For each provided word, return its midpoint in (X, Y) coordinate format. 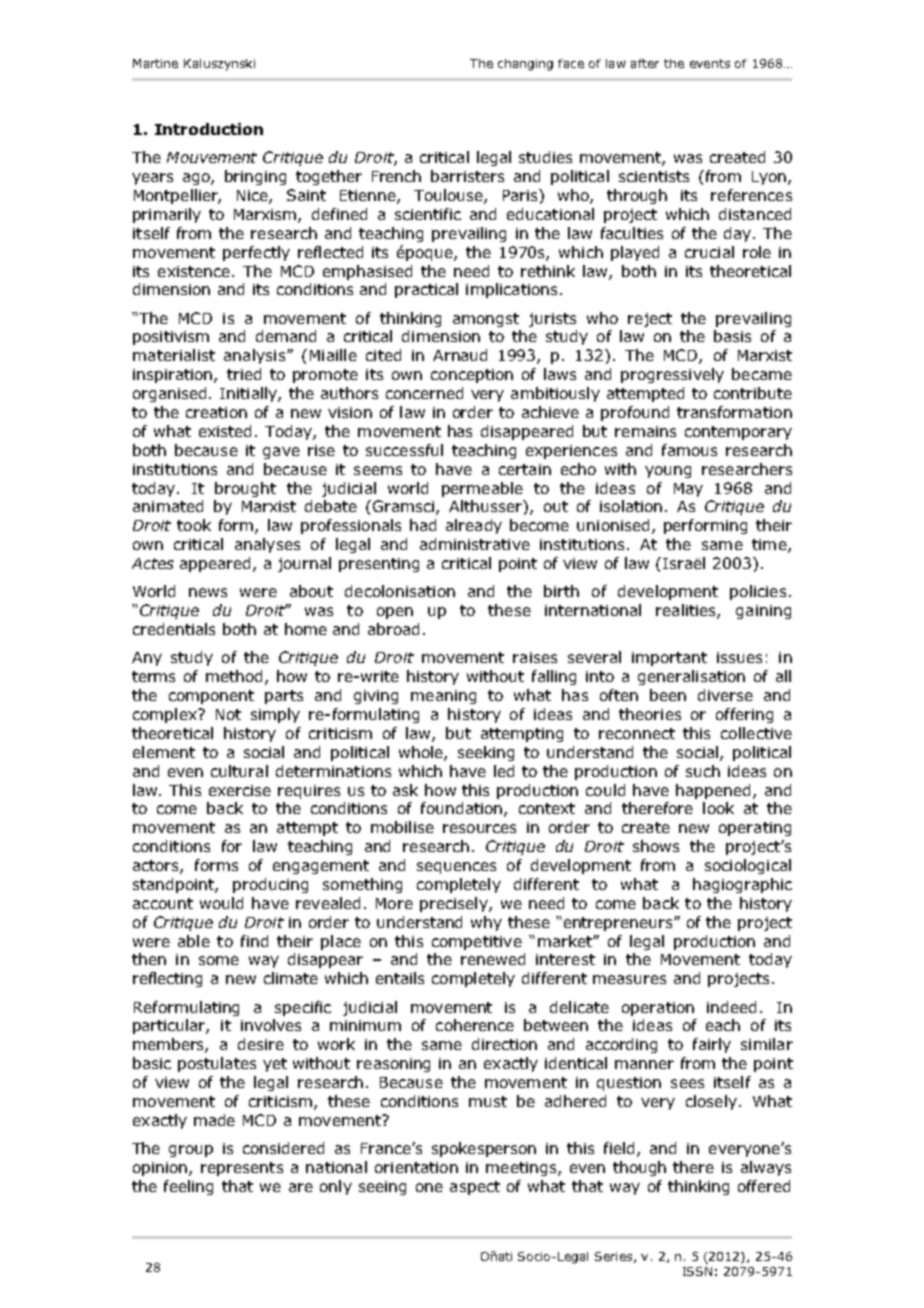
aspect (475, 1188)
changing (525, 65)
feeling (188, 1187)
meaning (443, 697)
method (236, 677)
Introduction (209, 129)
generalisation (691, 677)
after (645, 63)
